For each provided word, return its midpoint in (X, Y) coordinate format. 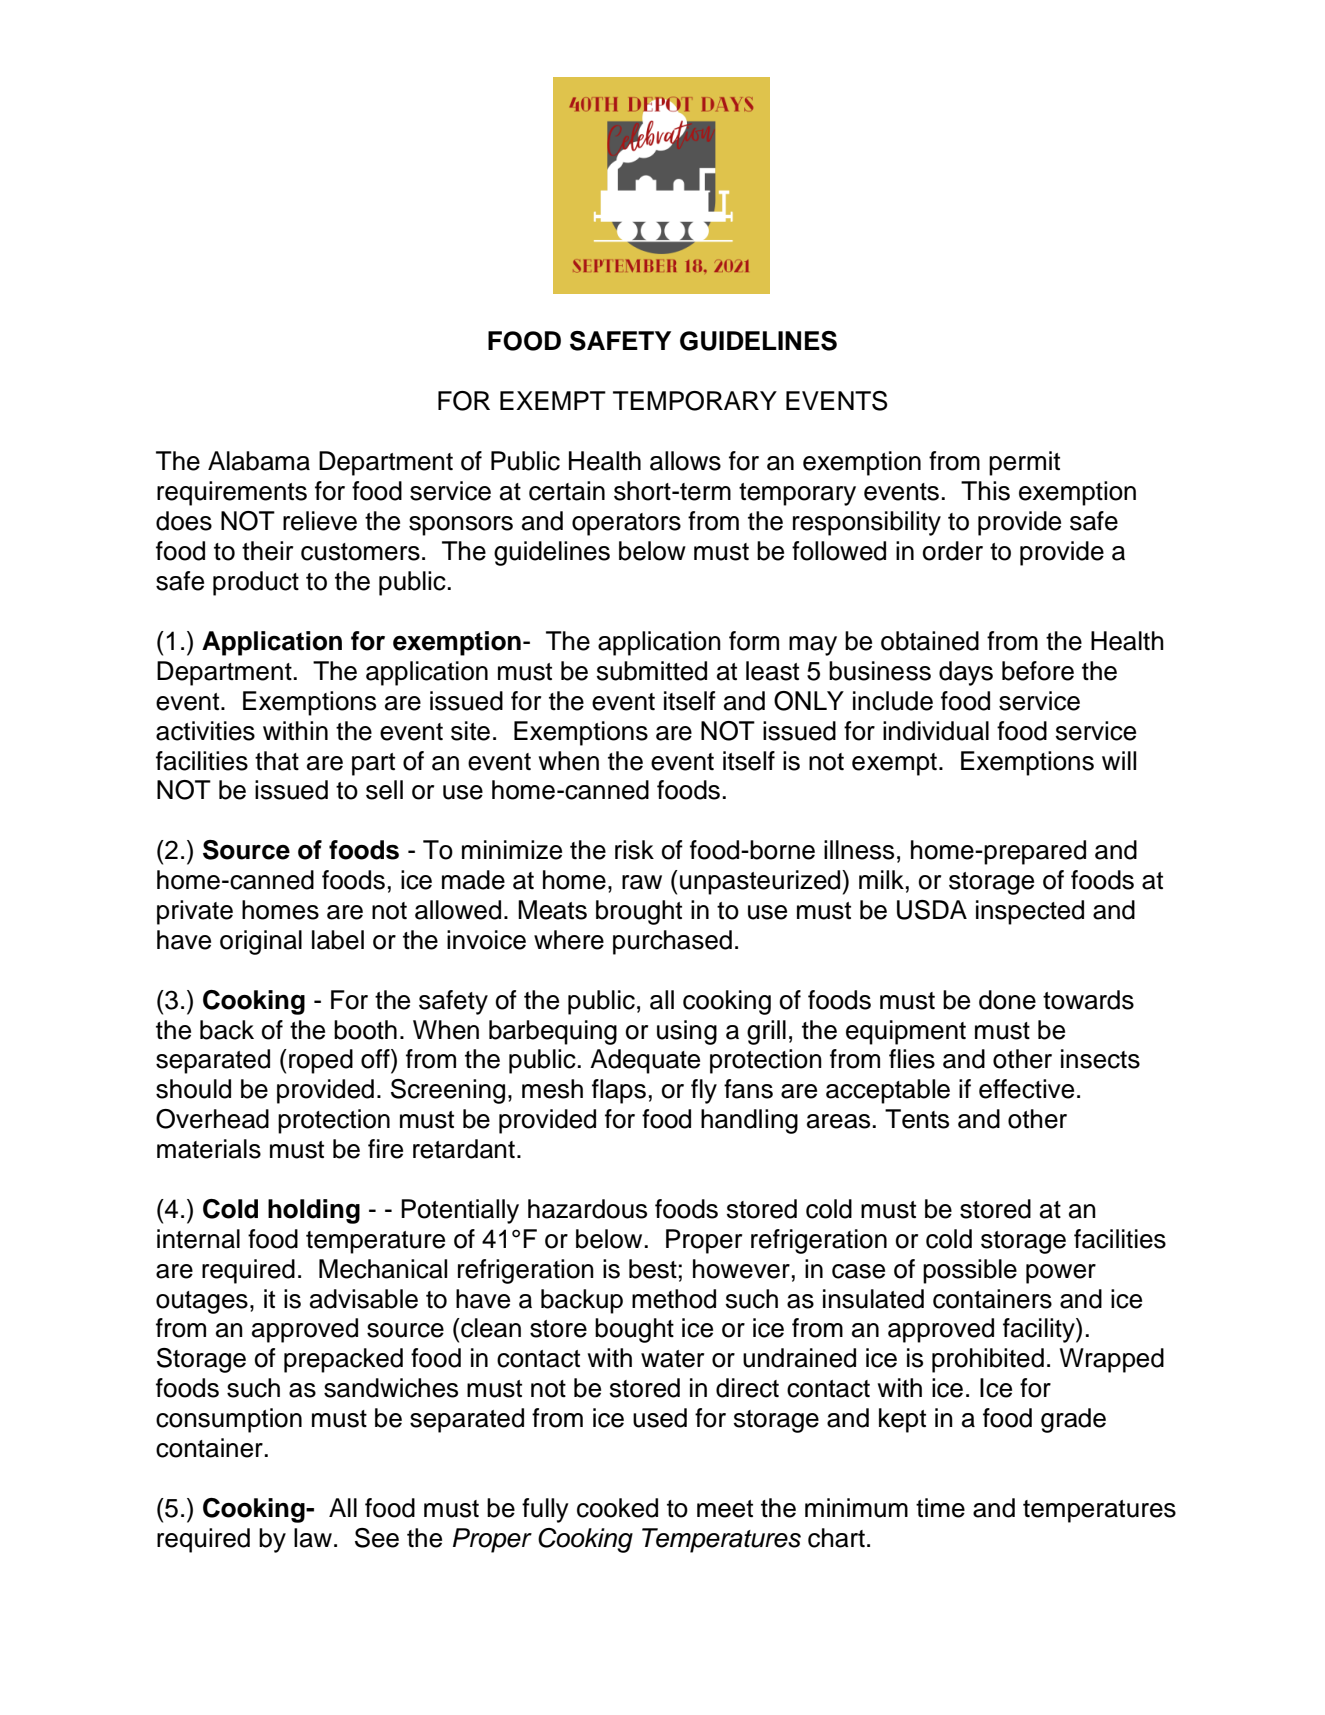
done (1007, 1000)
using (687, 1032)
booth (365, 1030)
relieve (320, 521)
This (985, 491)
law (313, 1538)
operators (626, 524)
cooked (617, 1508)
